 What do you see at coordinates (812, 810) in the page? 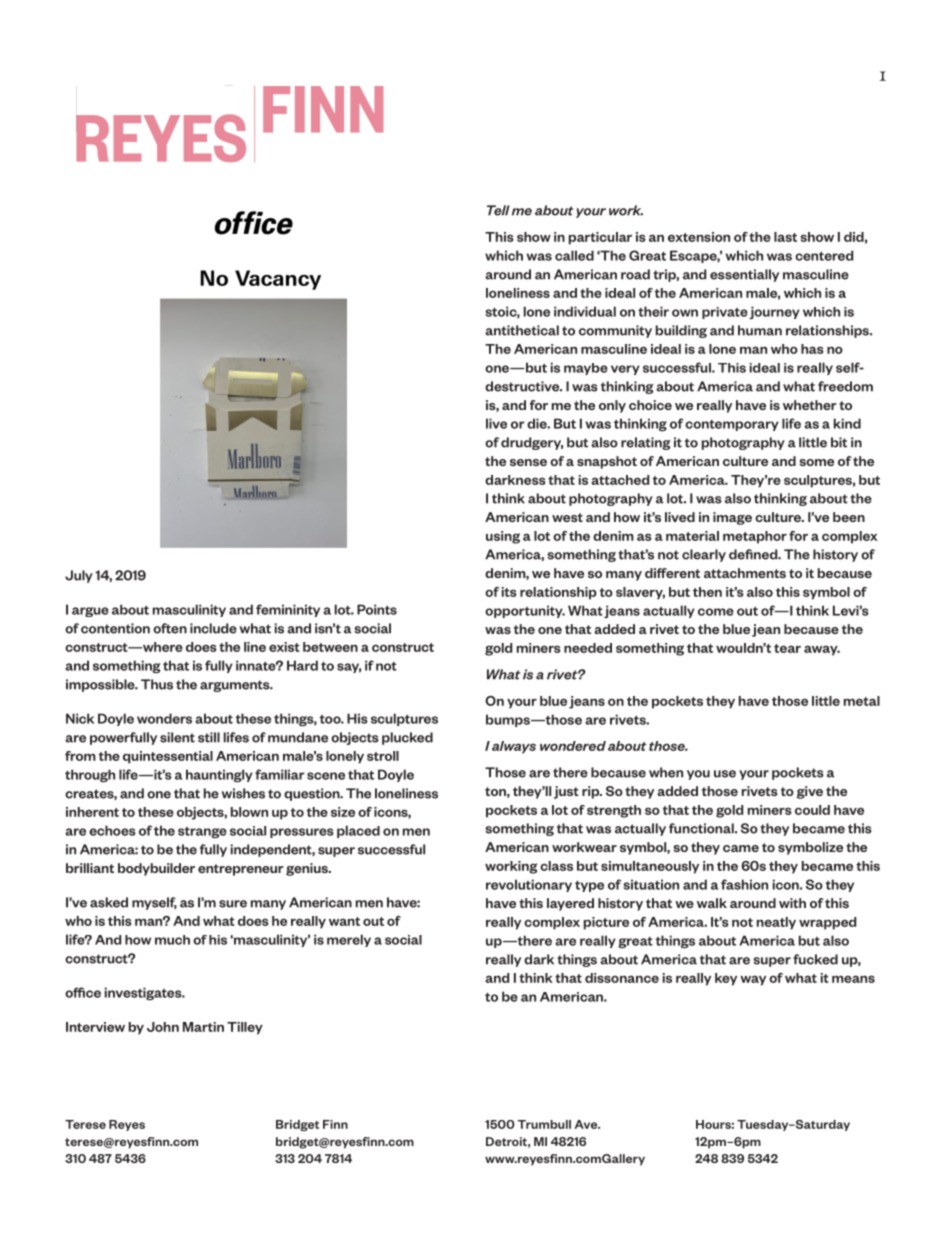
I see `could` at bounding box center [812, 810].
